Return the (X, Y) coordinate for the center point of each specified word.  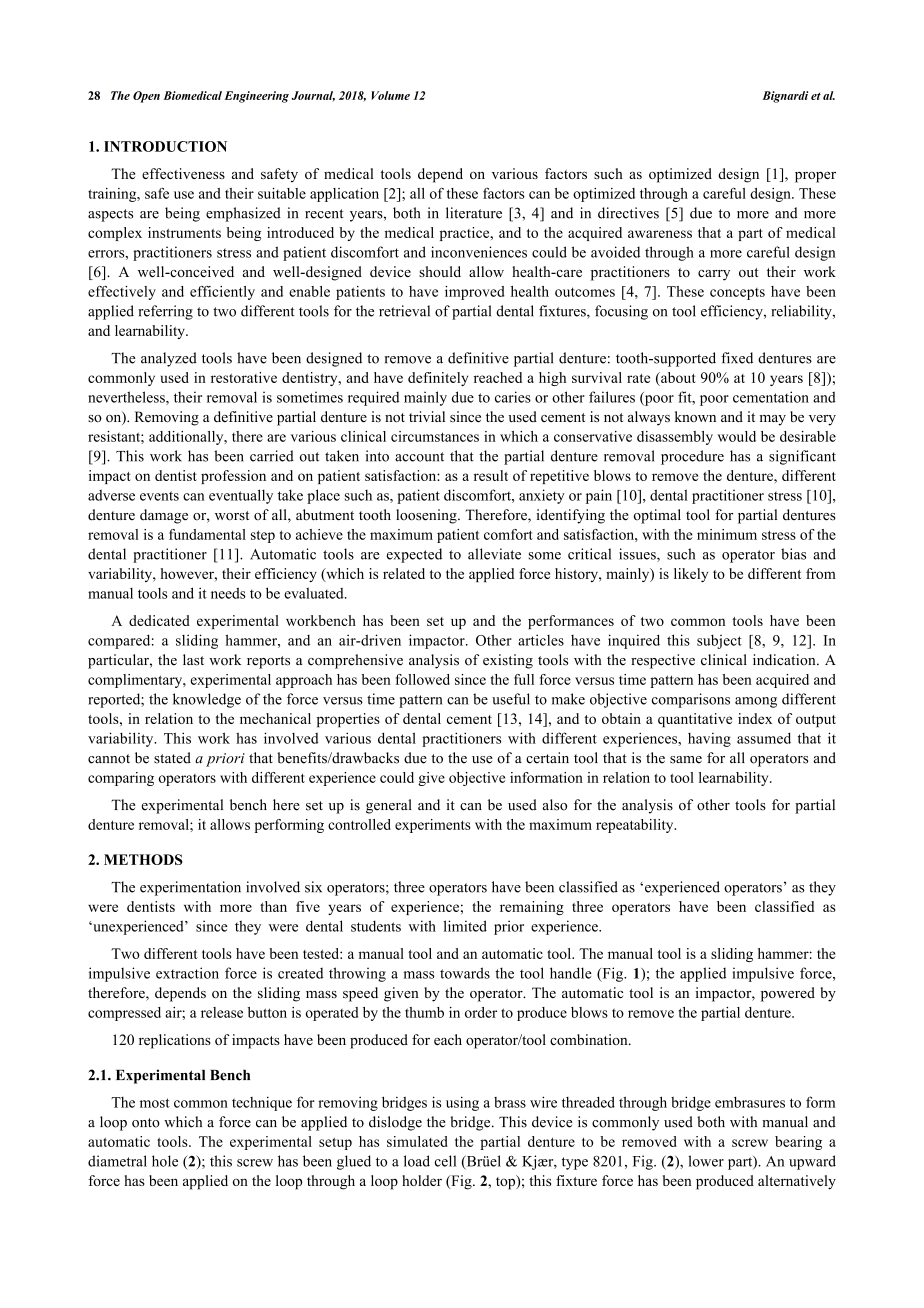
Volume (390, 95)
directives (628, 213)
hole (165, 1161)
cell (445, 1161)
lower (706, 1161)
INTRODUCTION (165, 146)
